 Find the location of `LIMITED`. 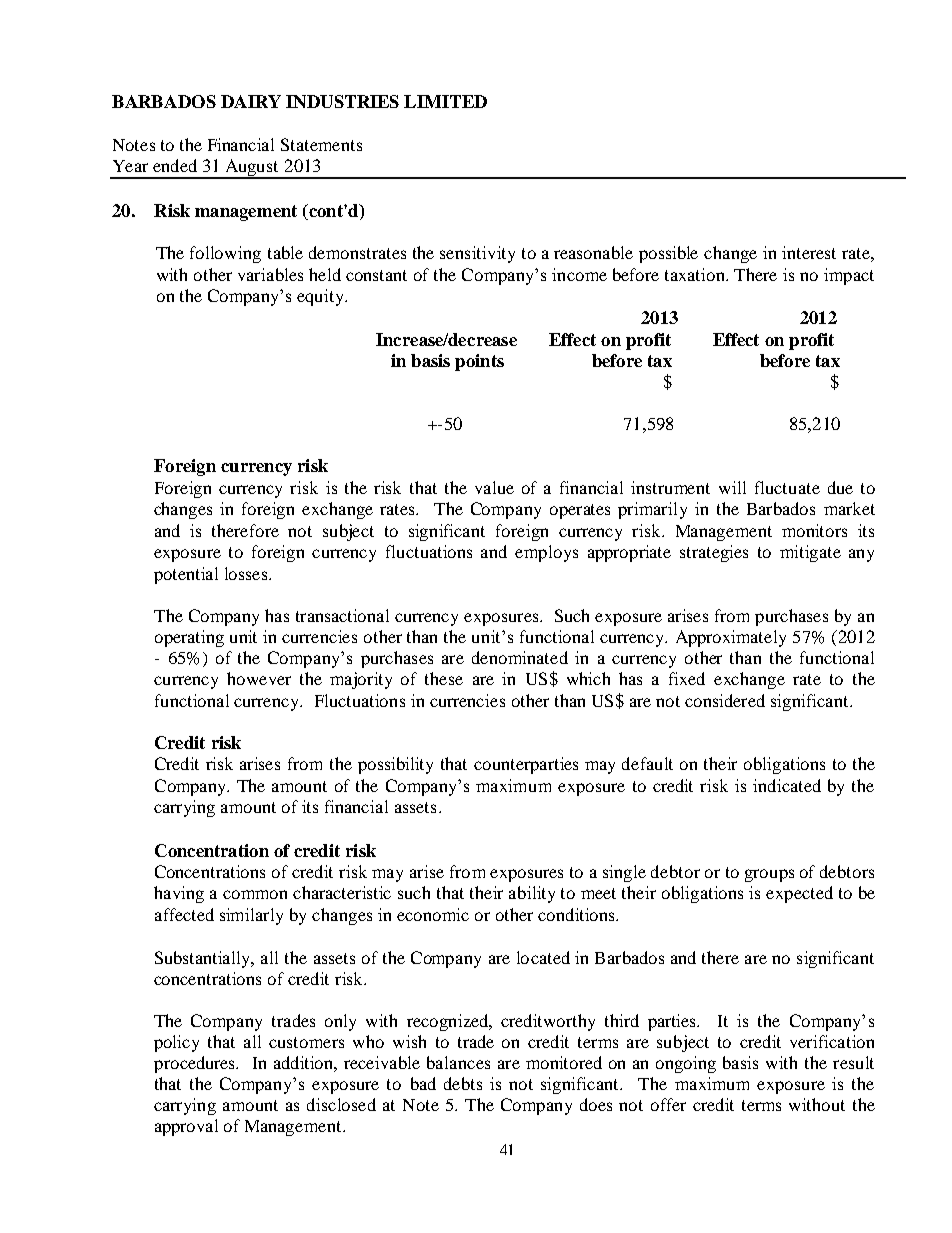

LIMITED is located at coordinates (445, 101).
